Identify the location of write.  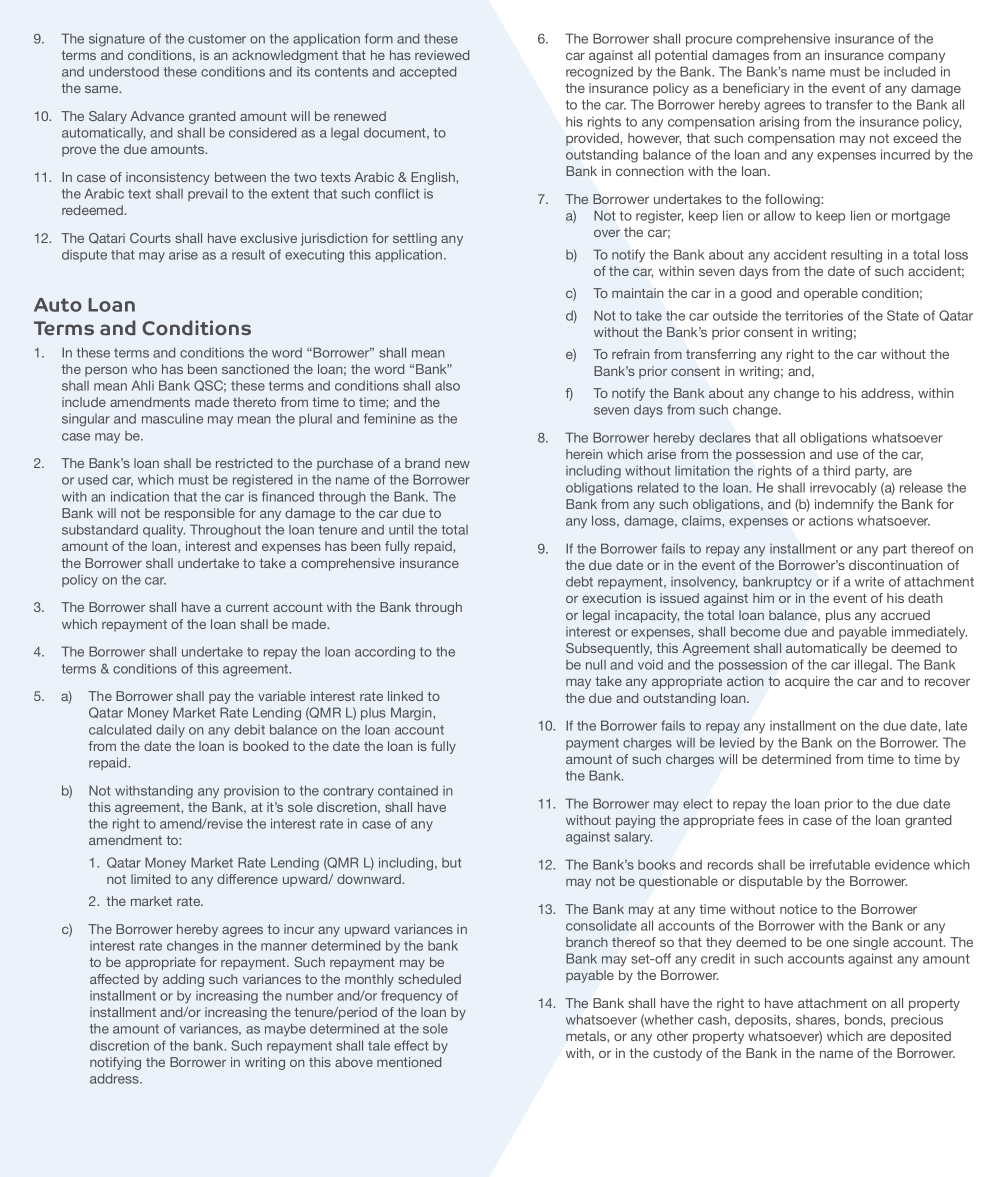
(869, 582).
